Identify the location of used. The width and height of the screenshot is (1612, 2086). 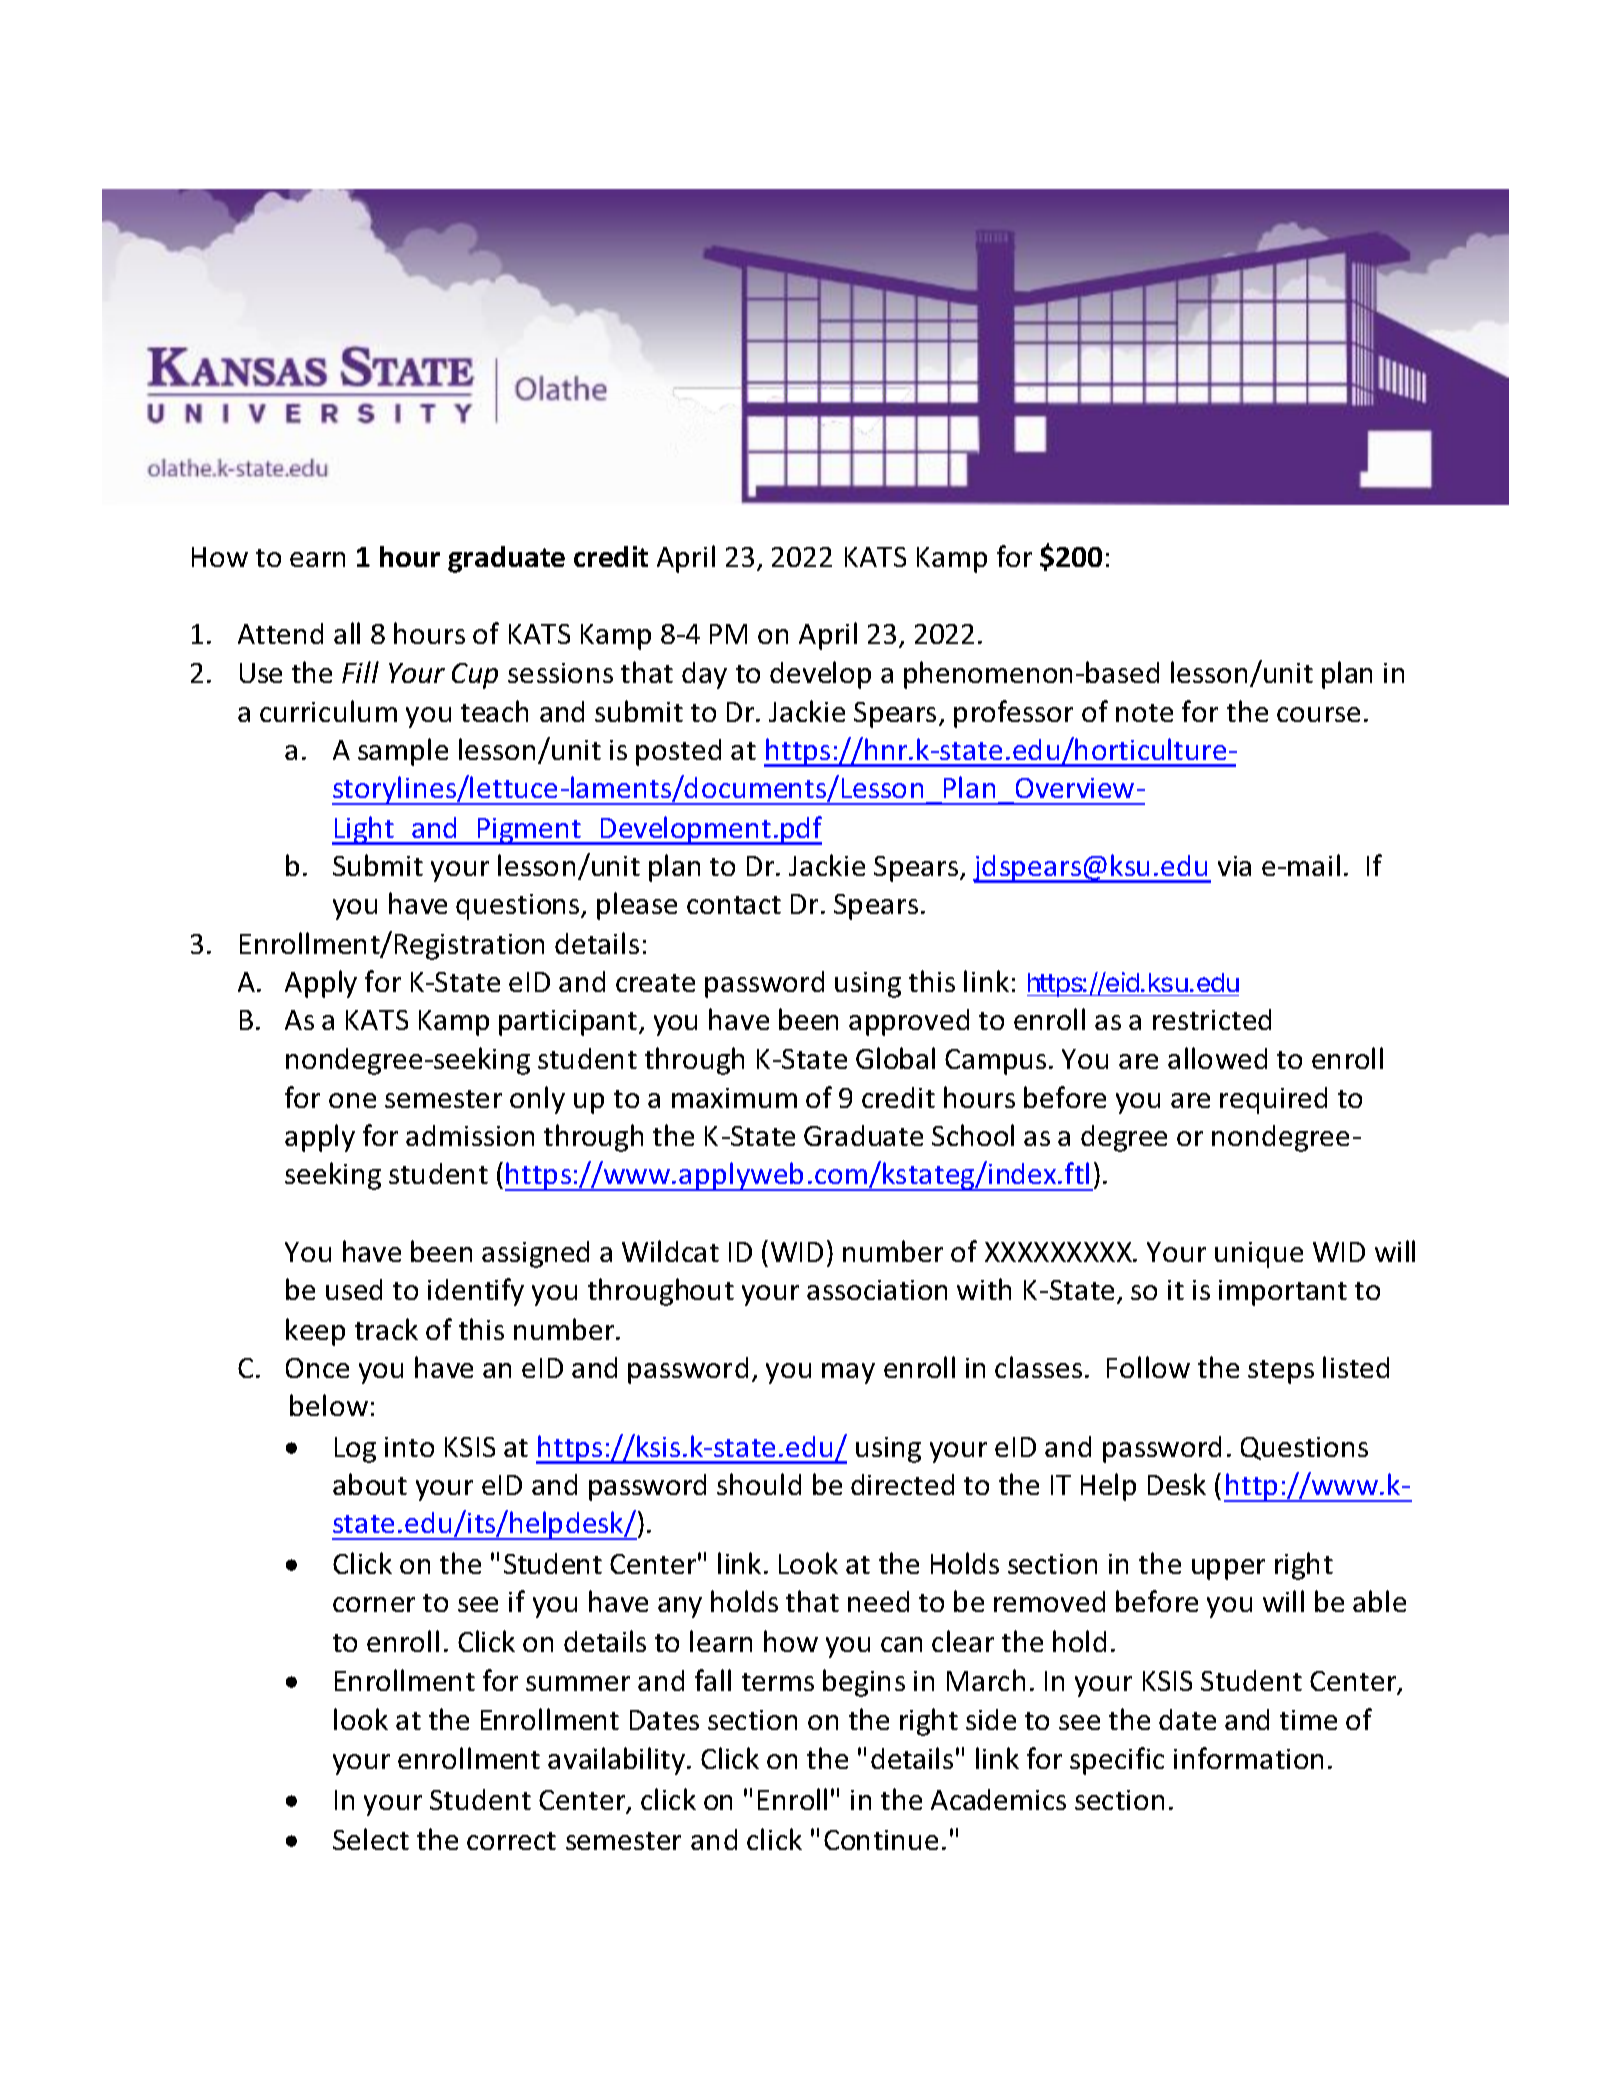
(354, 1289).
